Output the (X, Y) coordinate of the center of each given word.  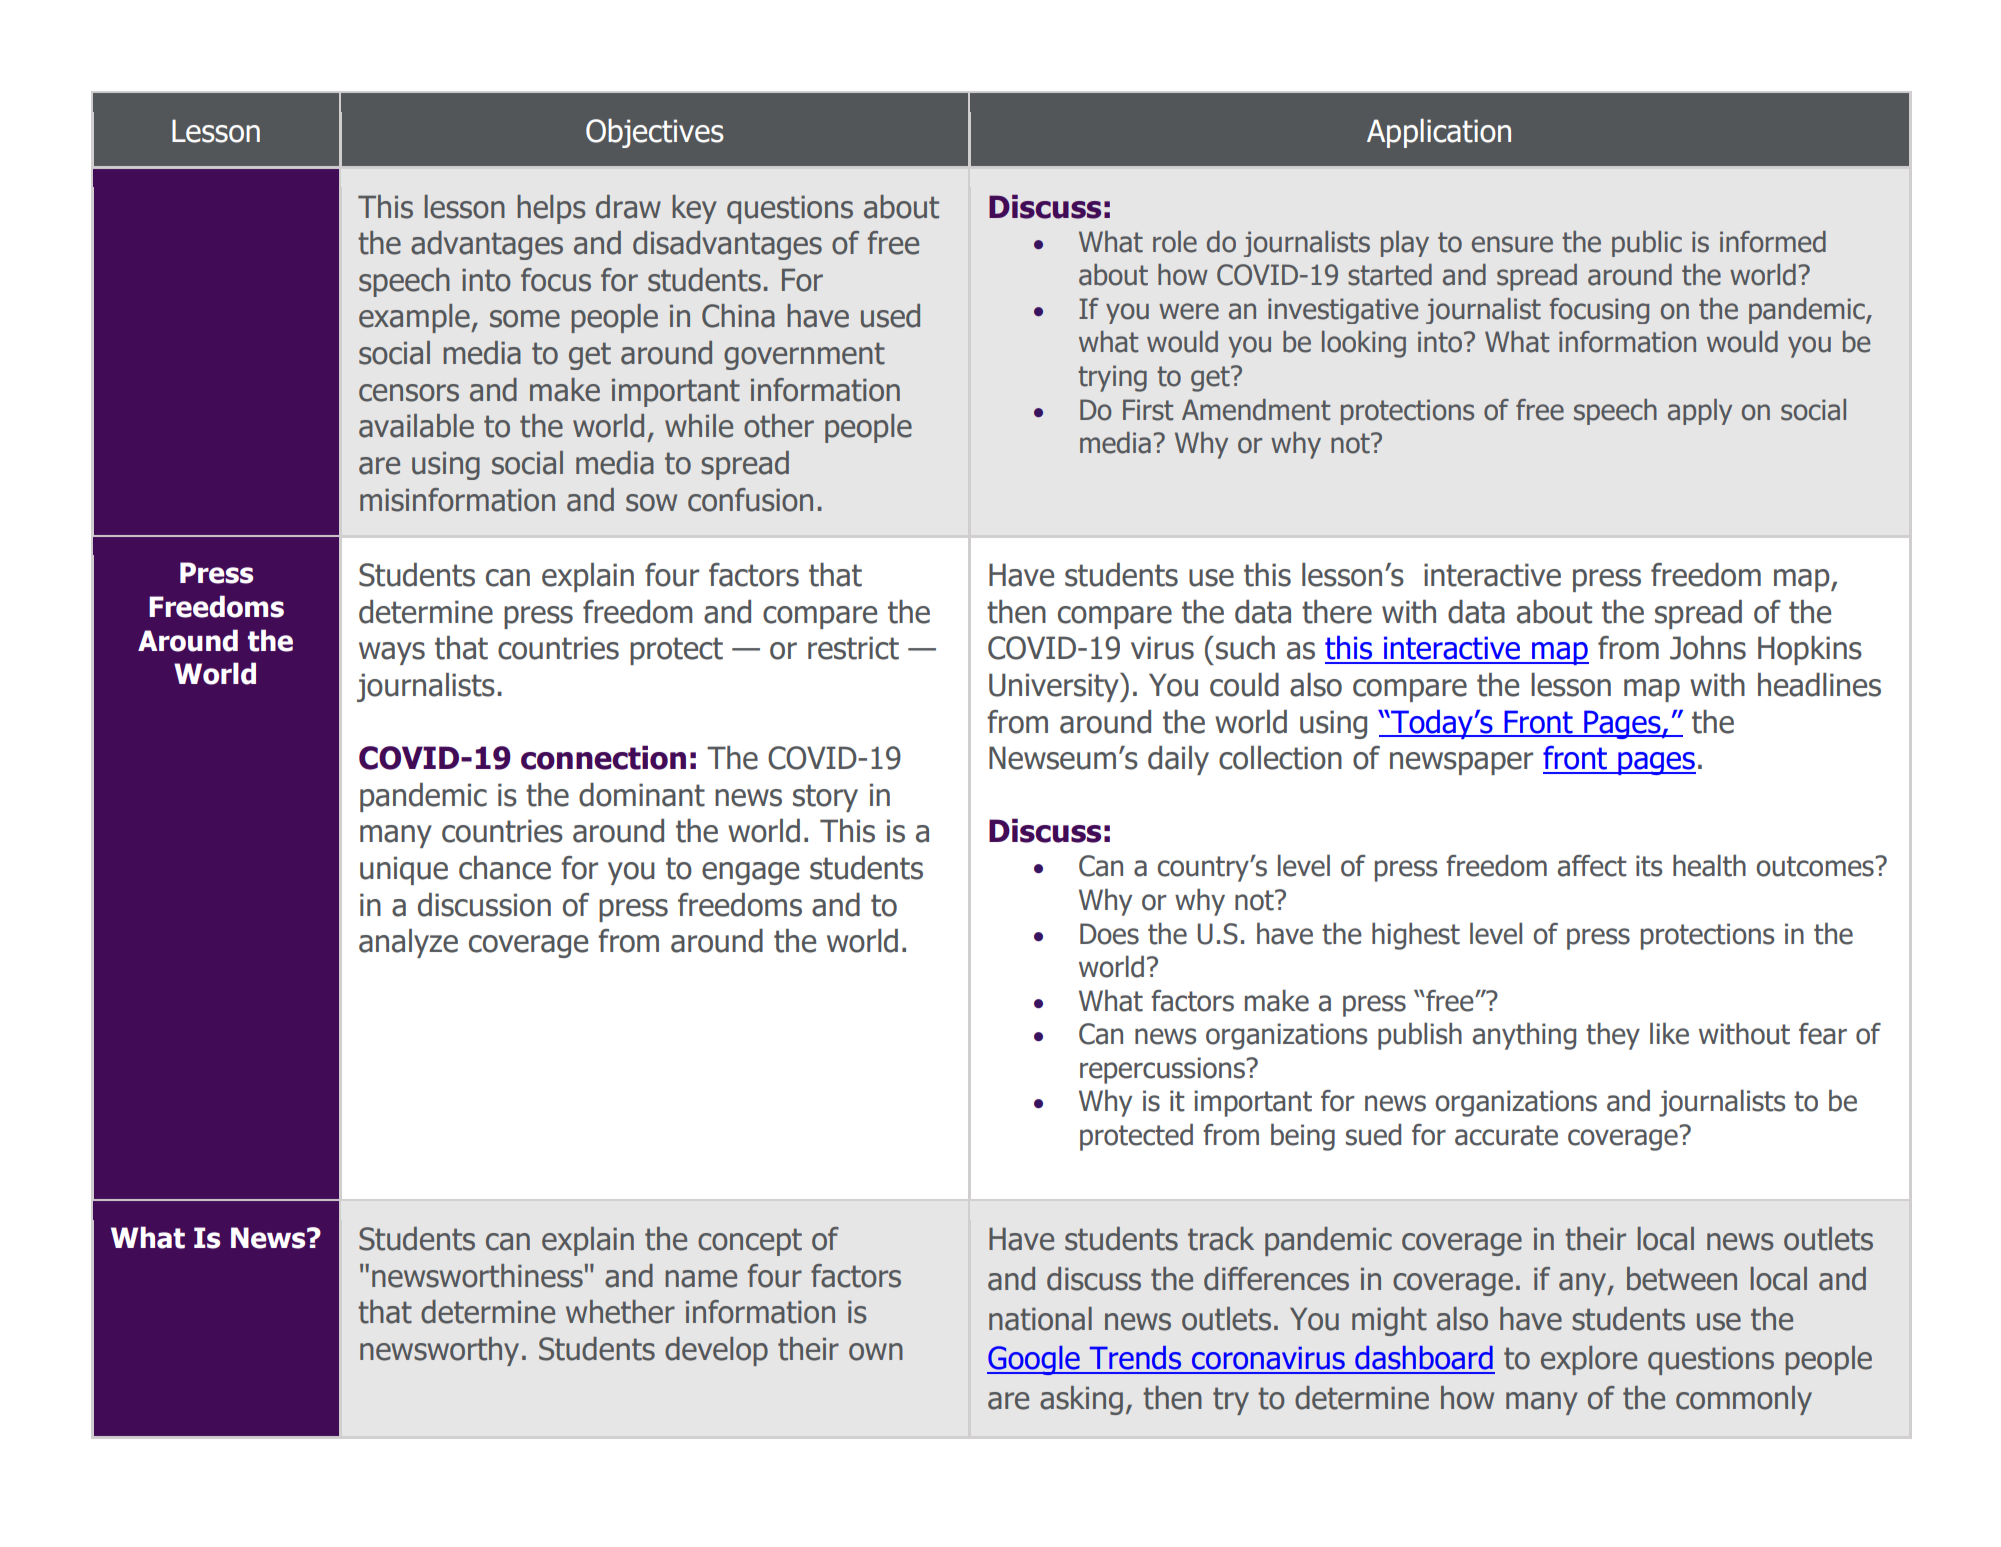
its (1649, 866)
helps (551, 209)
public (1647, 244)
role (1175, 242)
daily (1178, 760)
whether (620, 1312)
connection (603, 757)
